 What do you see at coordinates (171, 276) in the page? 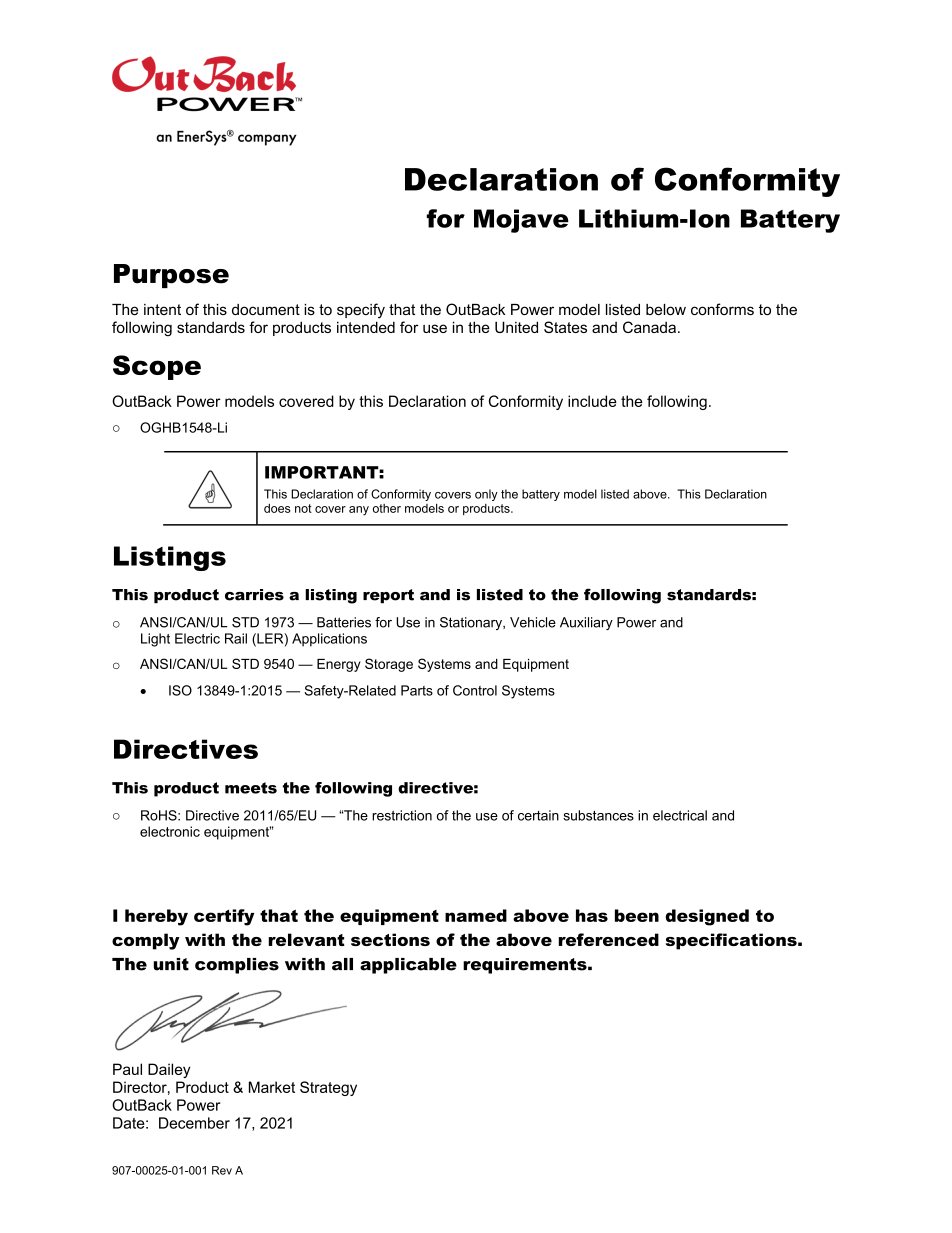
I see `Purpose` at bounding box center [171, 276].
